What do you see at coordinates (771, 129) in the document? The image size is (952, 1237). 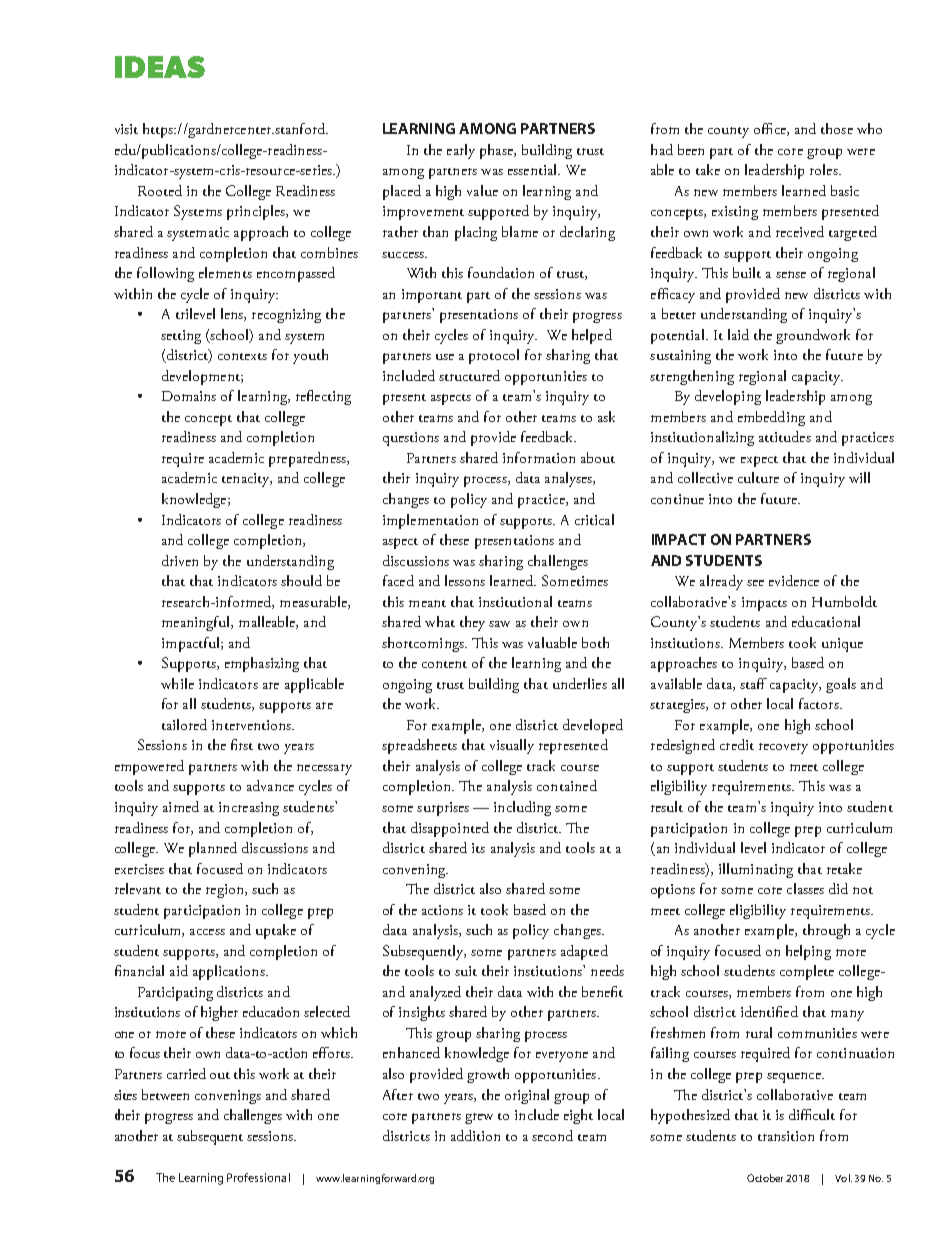 I see `office` at bounding box center [771, 129].
